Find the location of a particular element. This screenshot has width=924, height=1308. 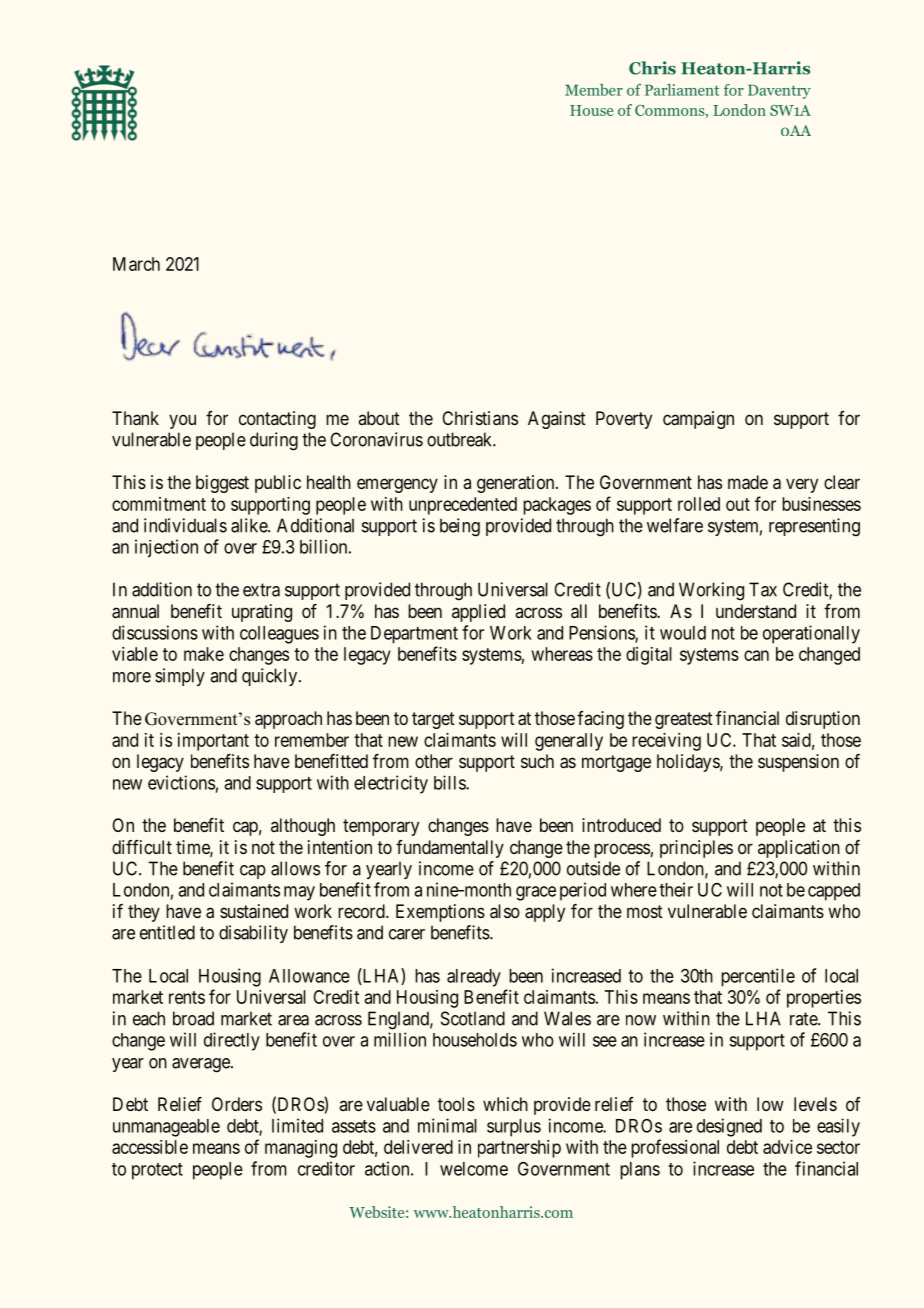

bills is located at coordinates (450, 782).
